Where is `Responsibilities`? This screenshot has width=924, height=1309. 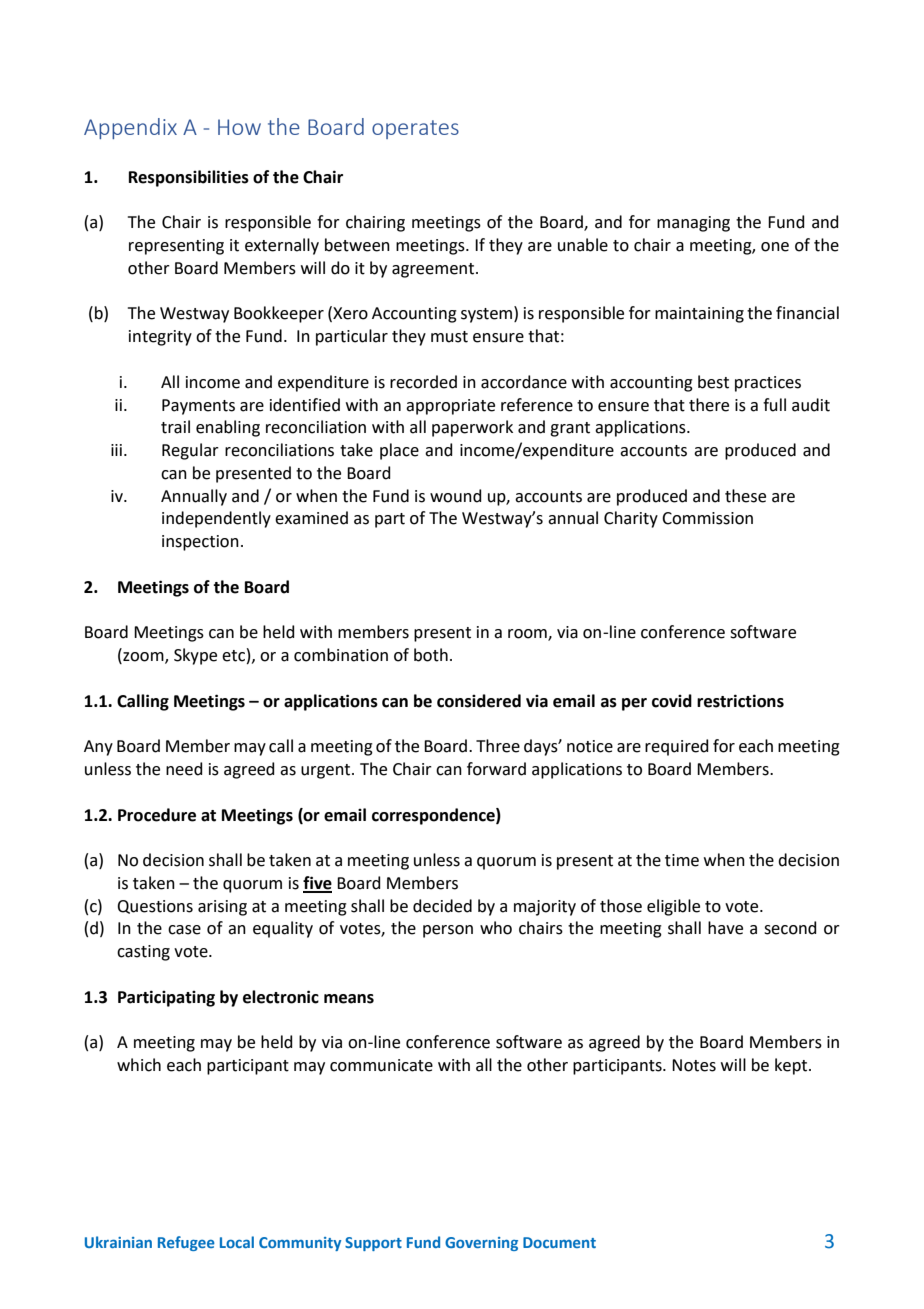 Responsibilities is located at coordinates (189, 178).
